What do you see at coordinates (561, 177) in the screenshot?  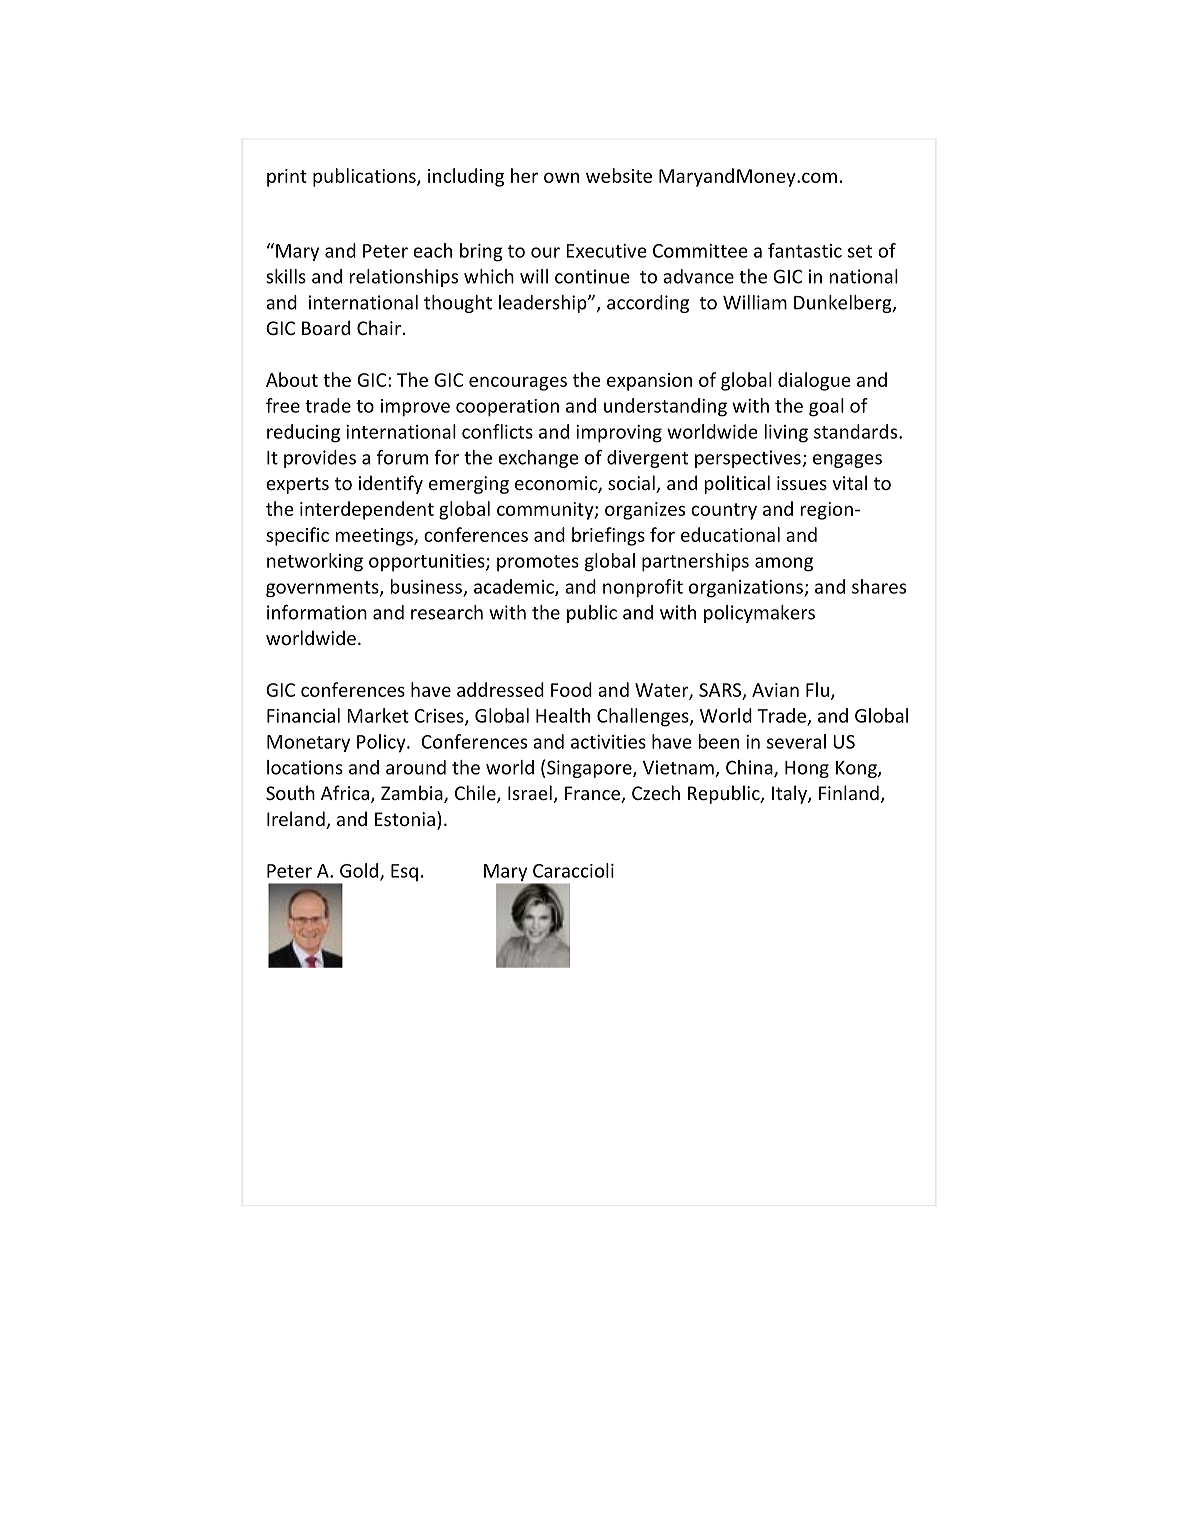 I see `own` at bounding box center [561, 177].
